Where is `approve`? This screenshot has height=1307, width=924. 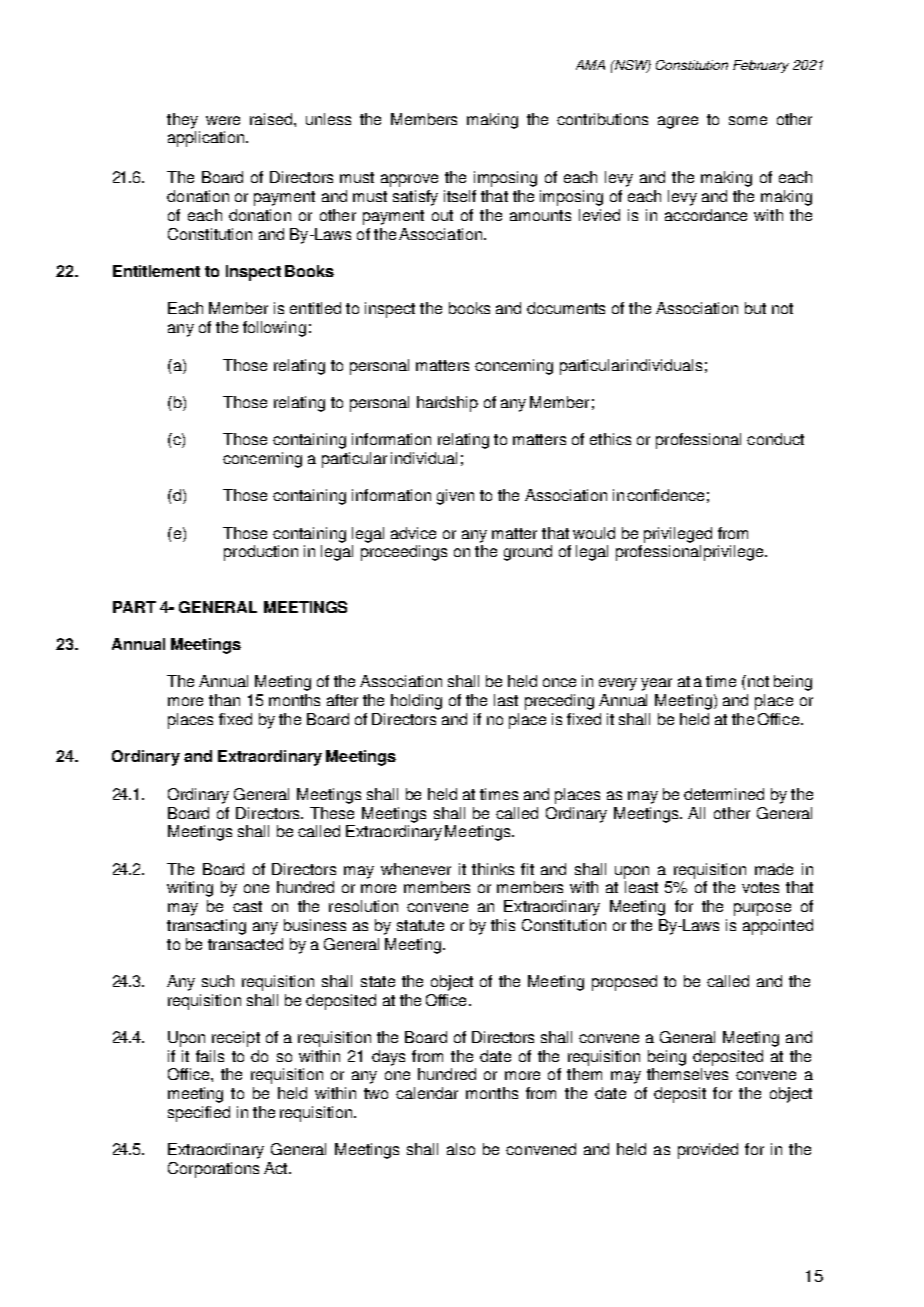
approve is located at coordinates (409, 180).
